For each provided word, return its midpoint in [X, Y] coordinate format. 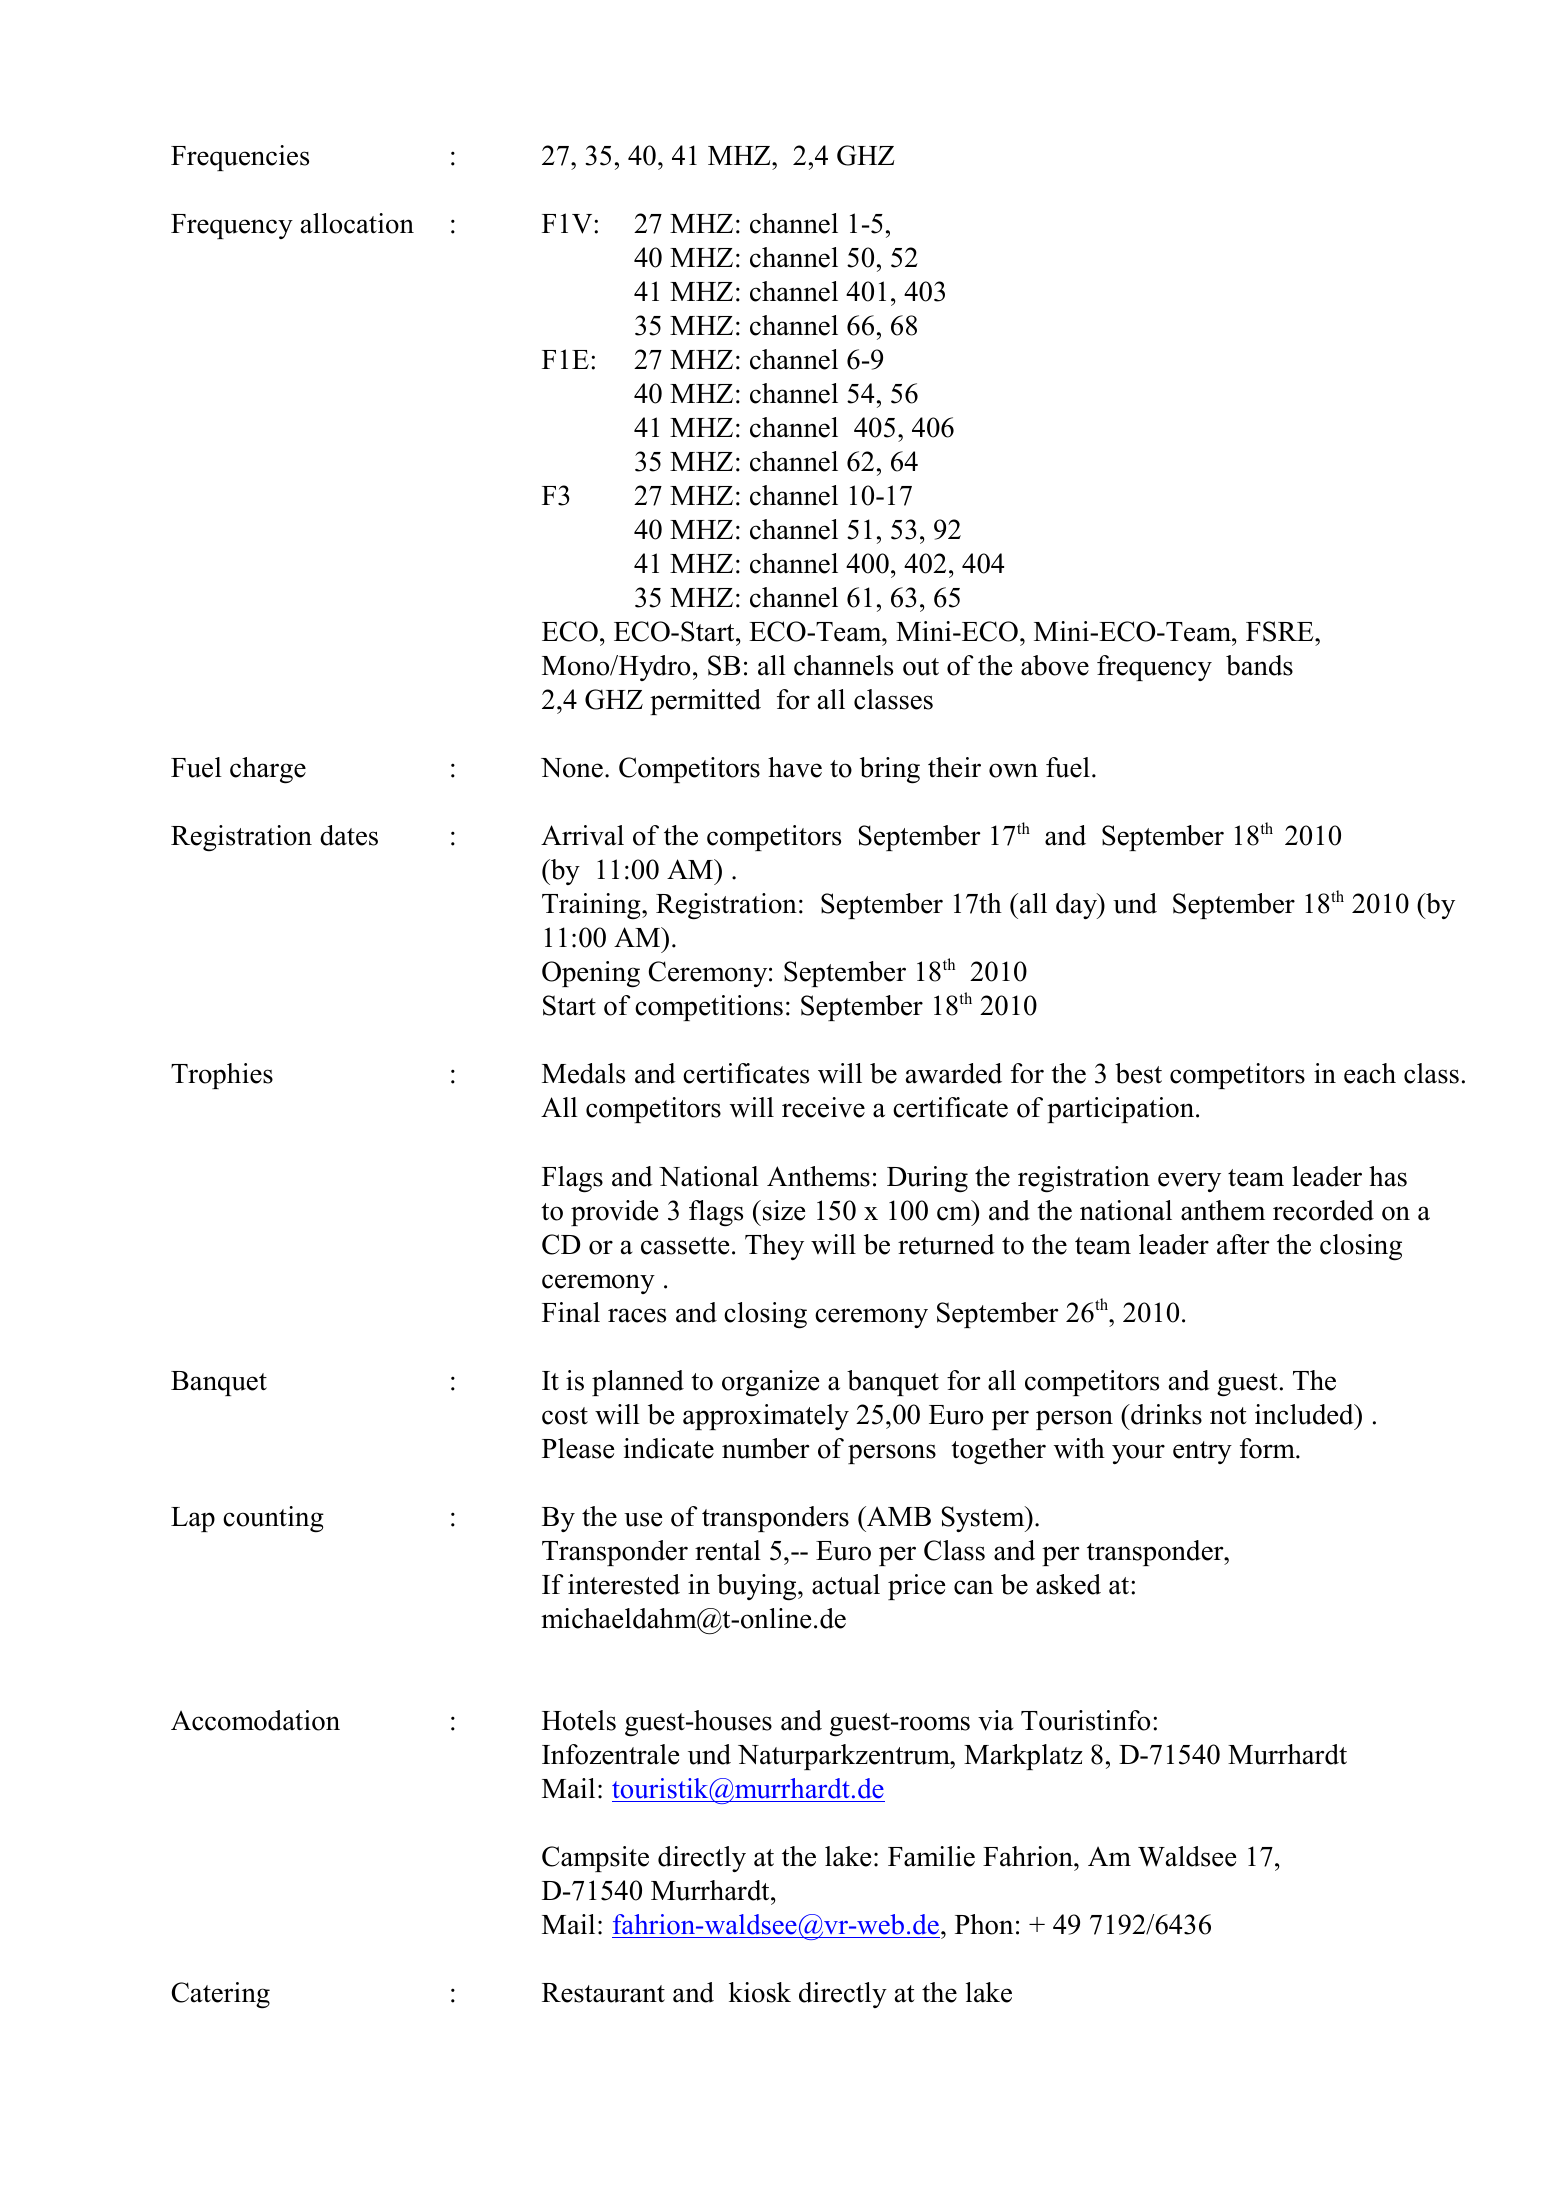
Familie [931, 1856]
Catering [221, 1995]
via [996, 1720]
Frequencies [240, 158]
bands [1259, 665]
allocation [357, 223]
